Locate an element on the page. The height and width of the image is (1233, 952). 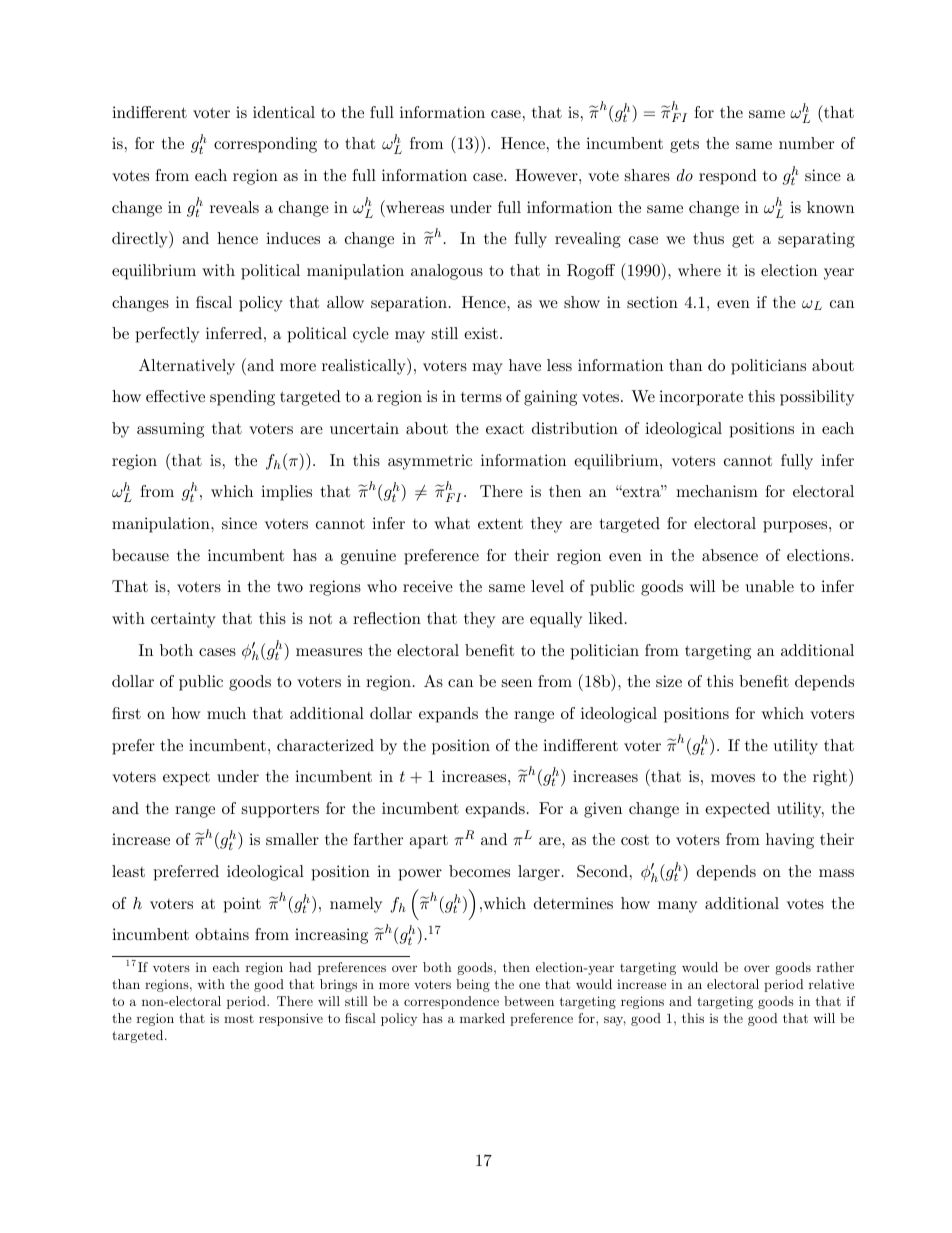
However is located at coordinates (547, 175).
